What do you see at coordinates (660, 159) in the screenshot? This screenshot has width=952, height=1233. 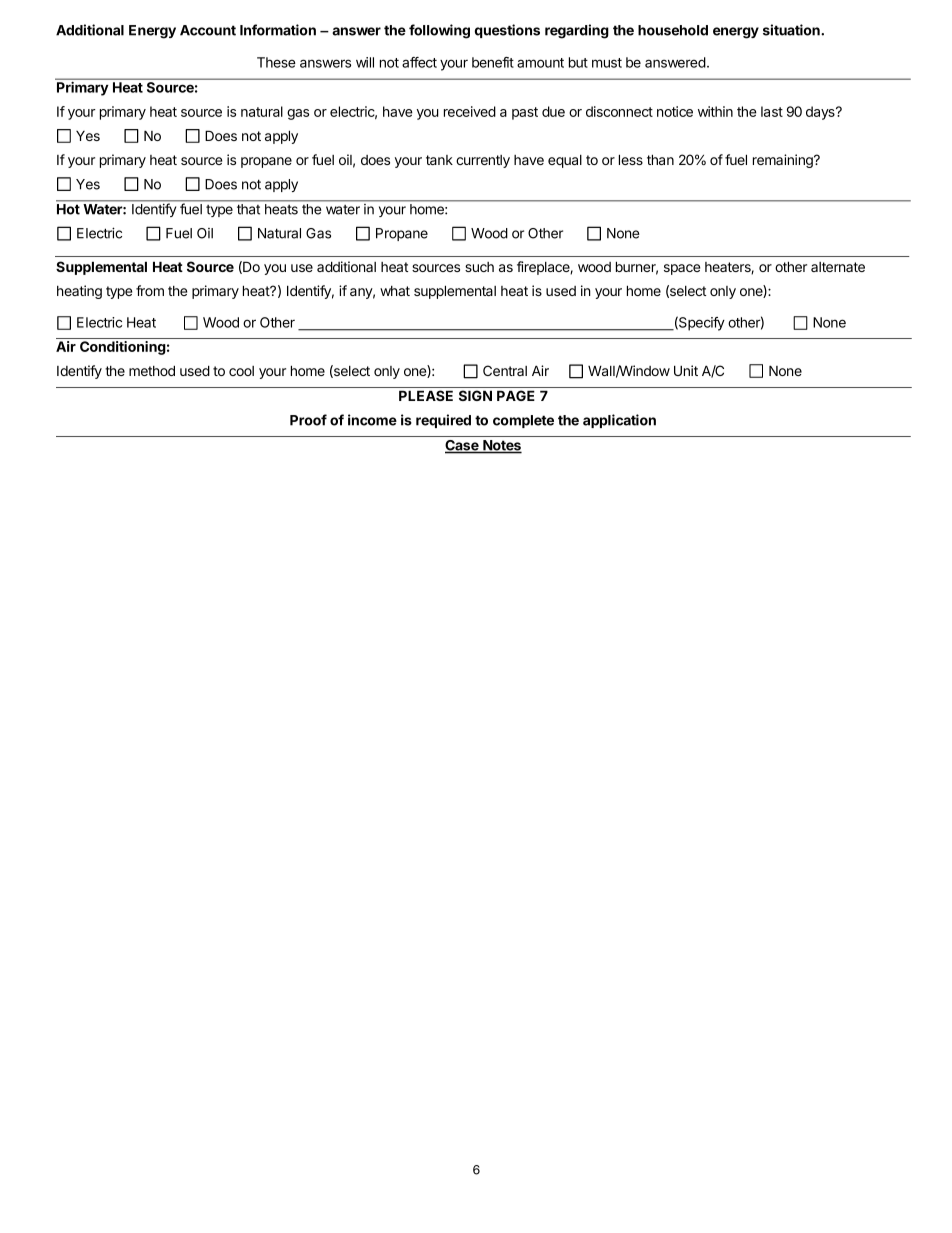 I see `than` at bounding box center [660, 159].
